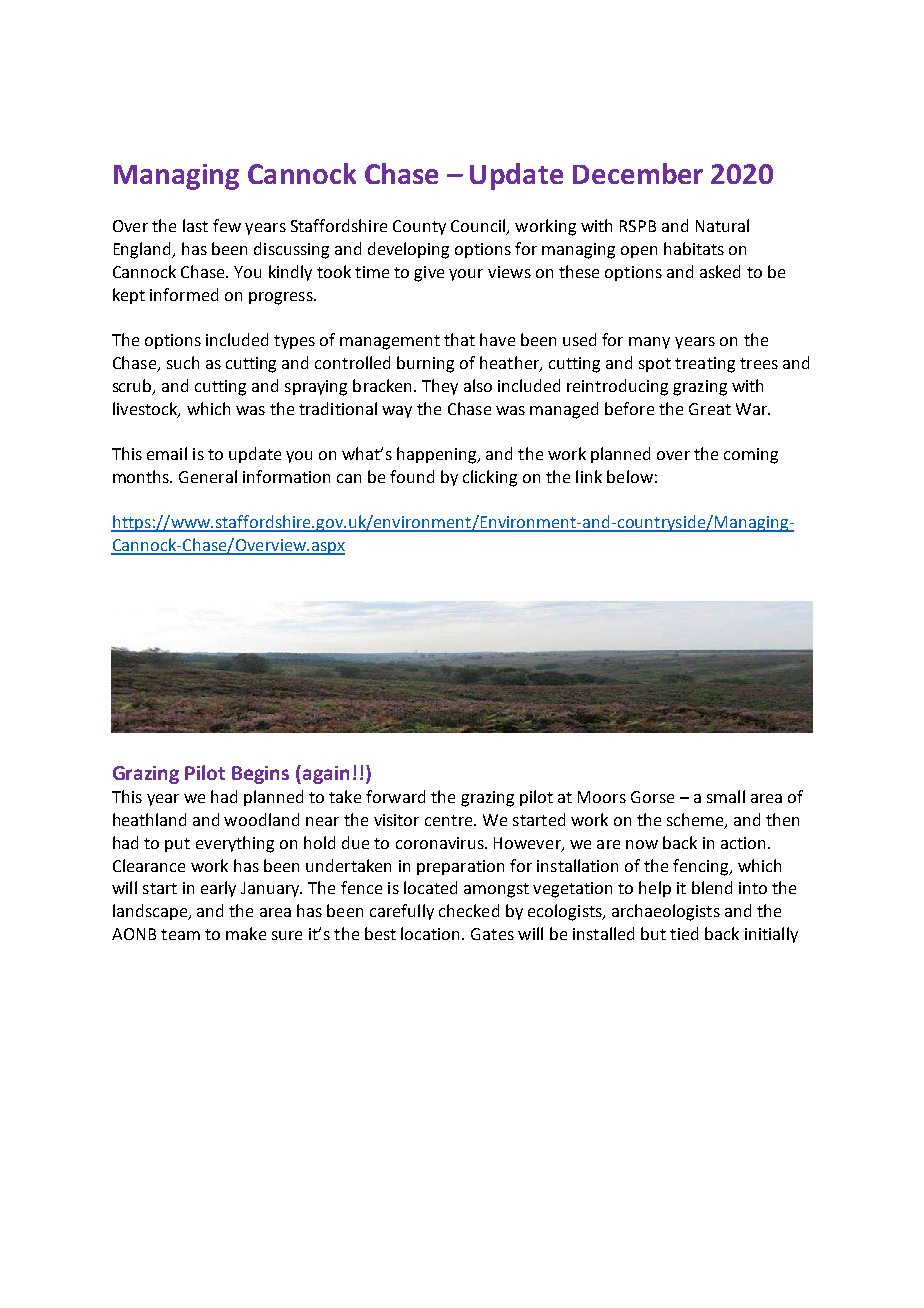 The width and height of the page is (924, 1308). I want to click on treating, so click(705, 365).
